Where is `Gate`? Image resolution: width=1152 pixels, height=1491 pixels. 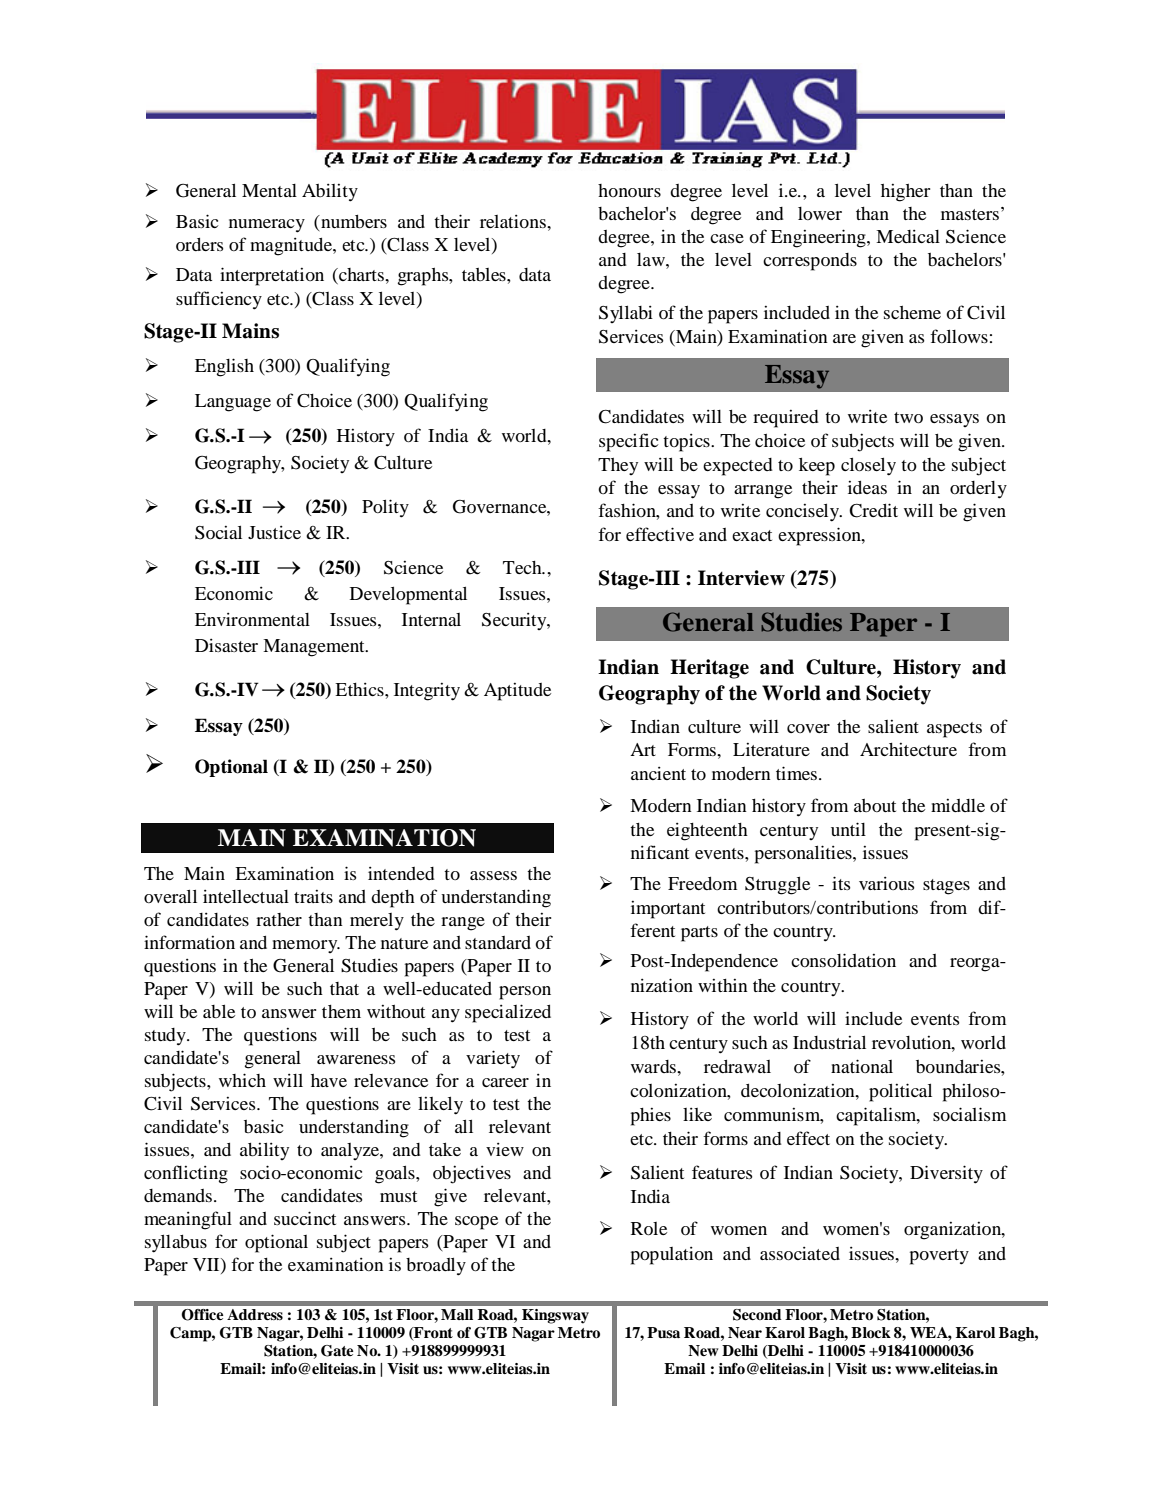
Gate is located at coordinates (337, 1351).
